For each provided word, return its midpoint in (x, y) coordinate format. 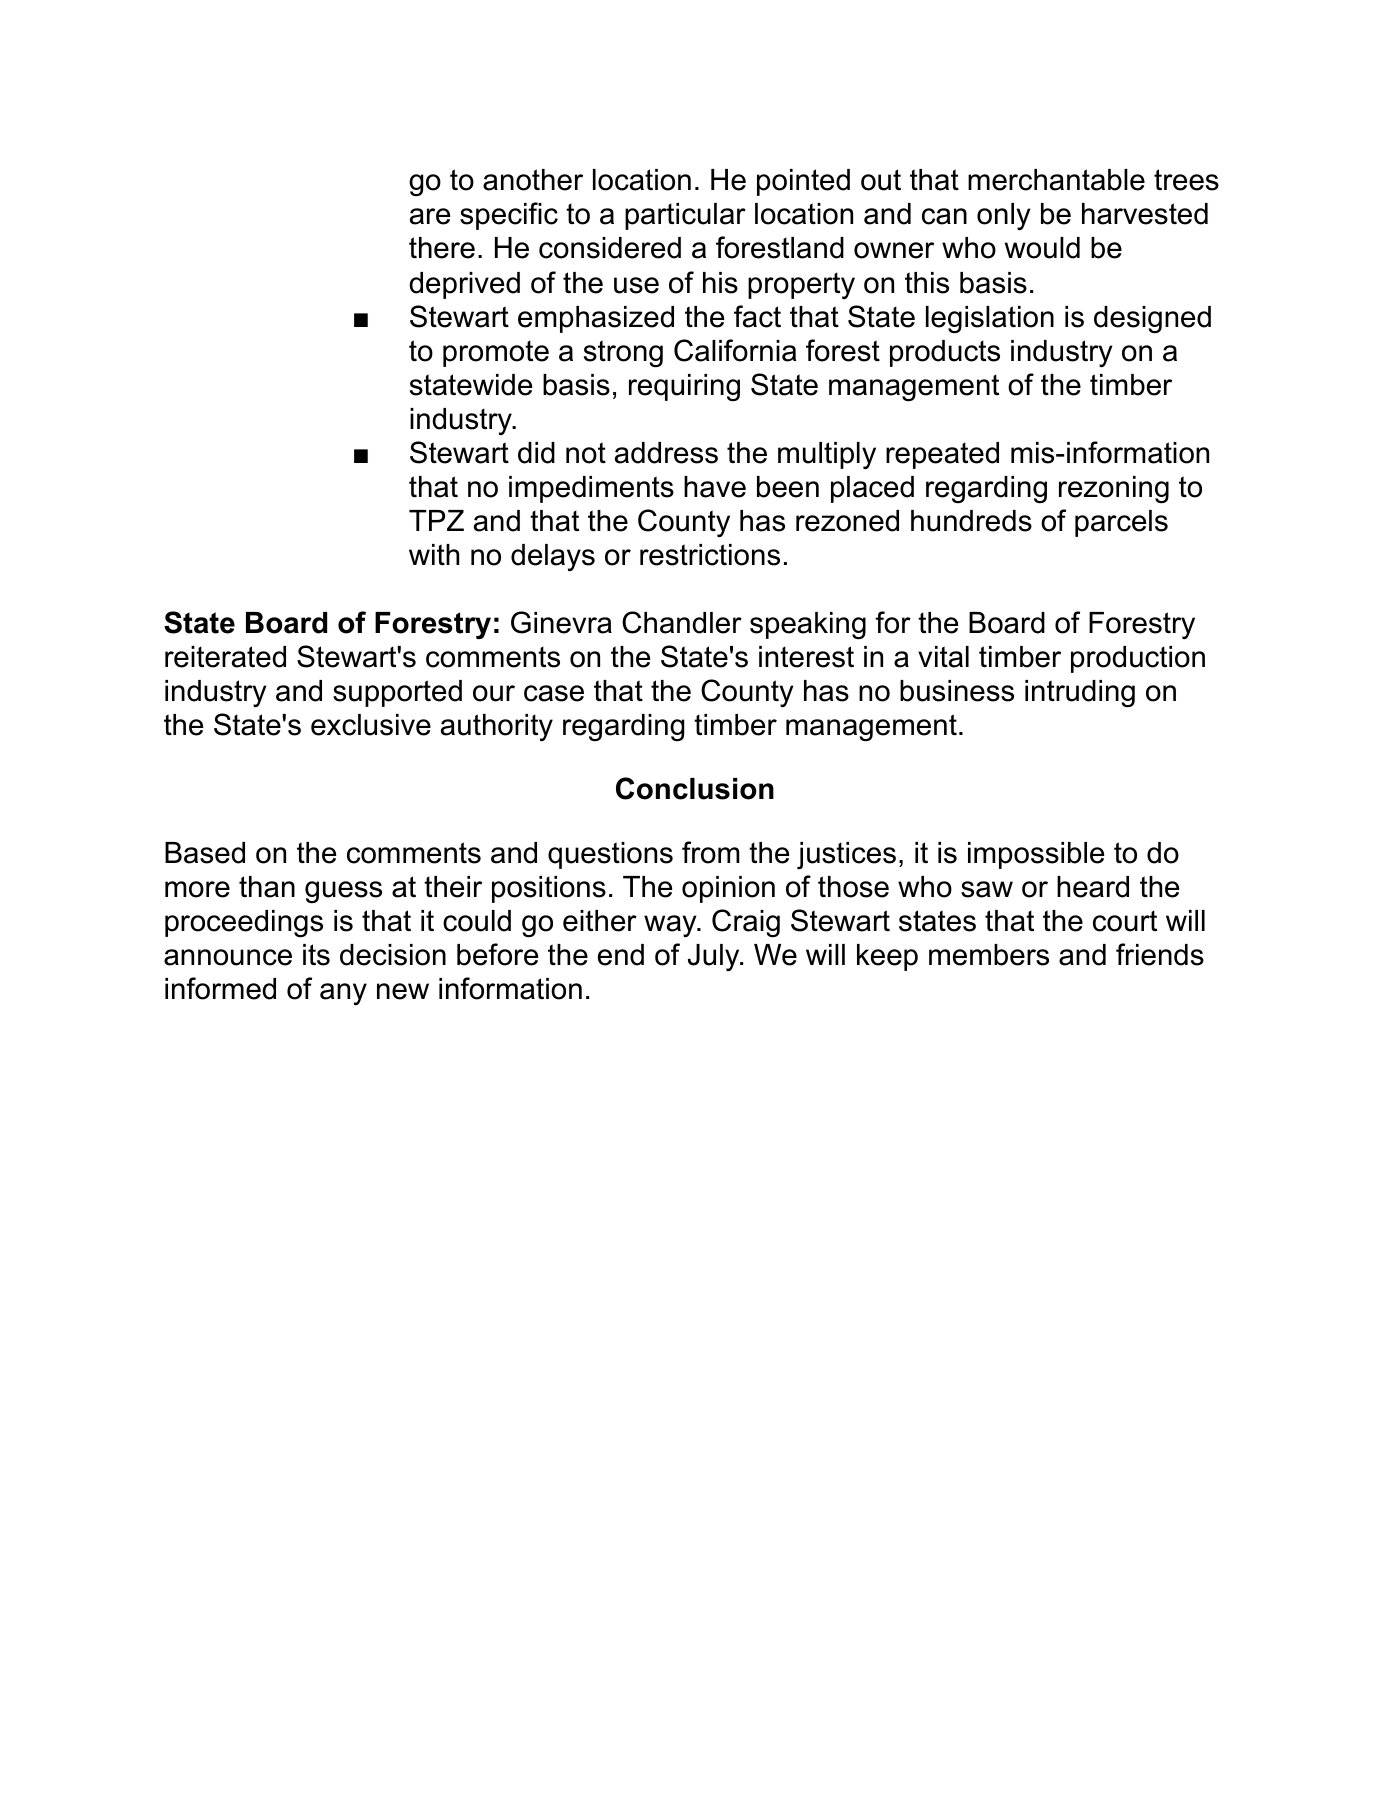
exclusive (371, 725)
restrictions (710, 555)
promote (496, 353)
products (945, 353)
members (989, 955)
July (715, 957)
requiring (684, 388)
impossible (1036, 855)
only (1004, 216)
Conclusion (695, 788)
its (316, 955)
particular (685, 216)
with (434, 554)
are (430, 216)
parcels (1121, 523)
